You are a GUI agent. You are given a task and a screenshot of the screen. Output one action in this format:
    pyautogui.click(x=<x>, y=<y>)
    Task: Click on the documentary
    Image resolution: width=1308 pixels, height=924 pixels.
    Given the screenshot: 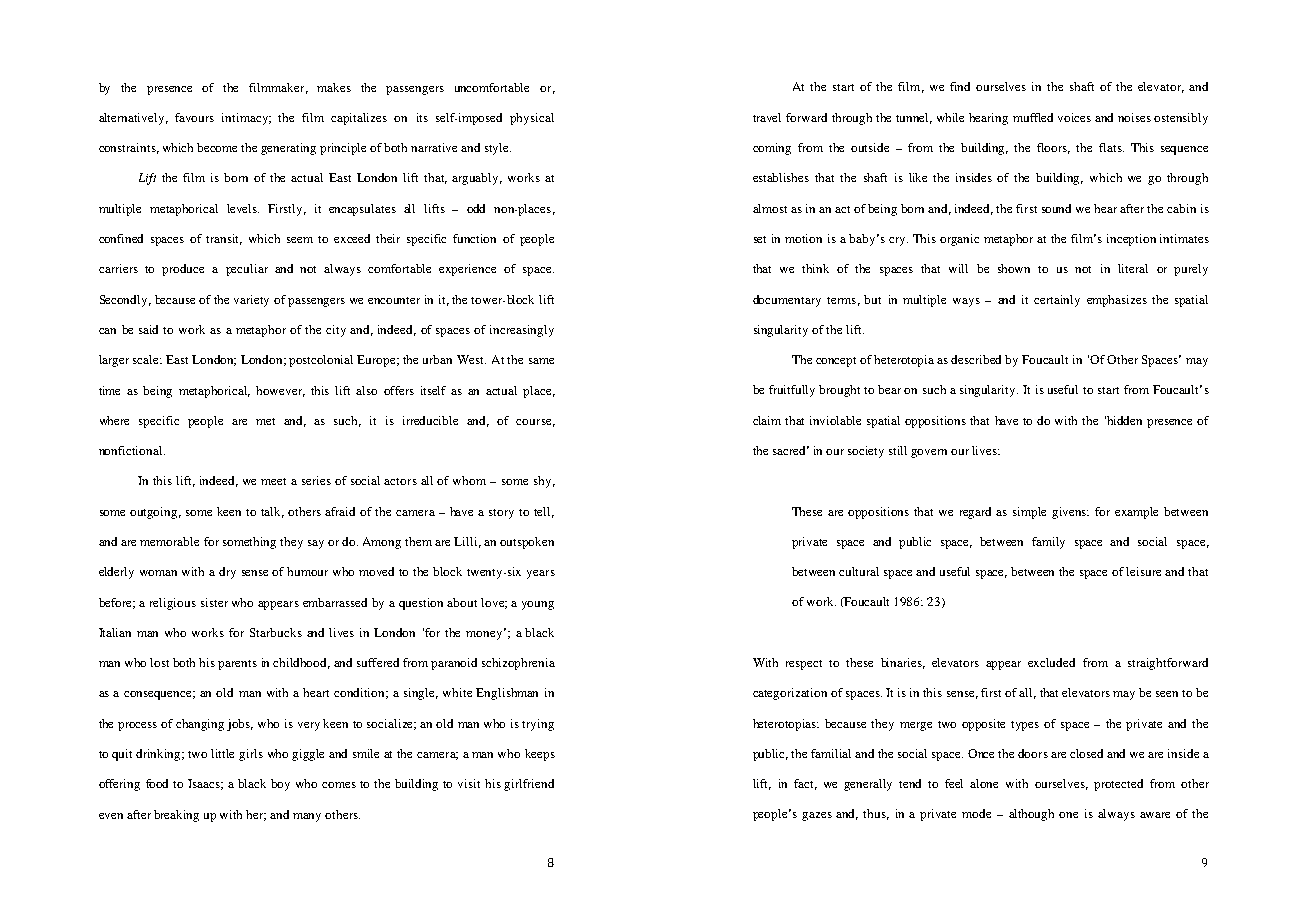 What is the action you would take?
    pyautogui.click(x=787, y=301)
